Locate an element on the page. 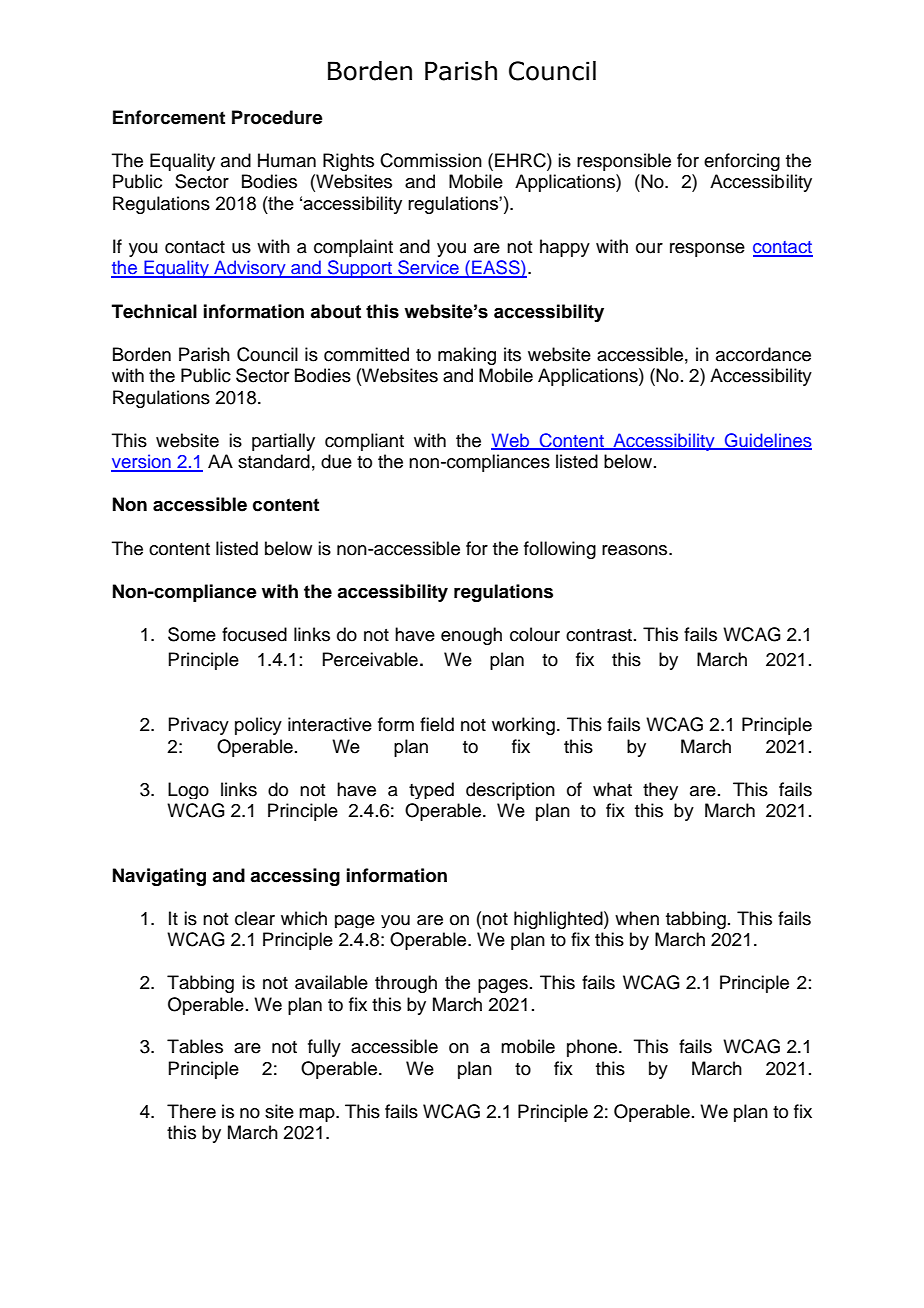  Some is located at coordinates (192, 634).
